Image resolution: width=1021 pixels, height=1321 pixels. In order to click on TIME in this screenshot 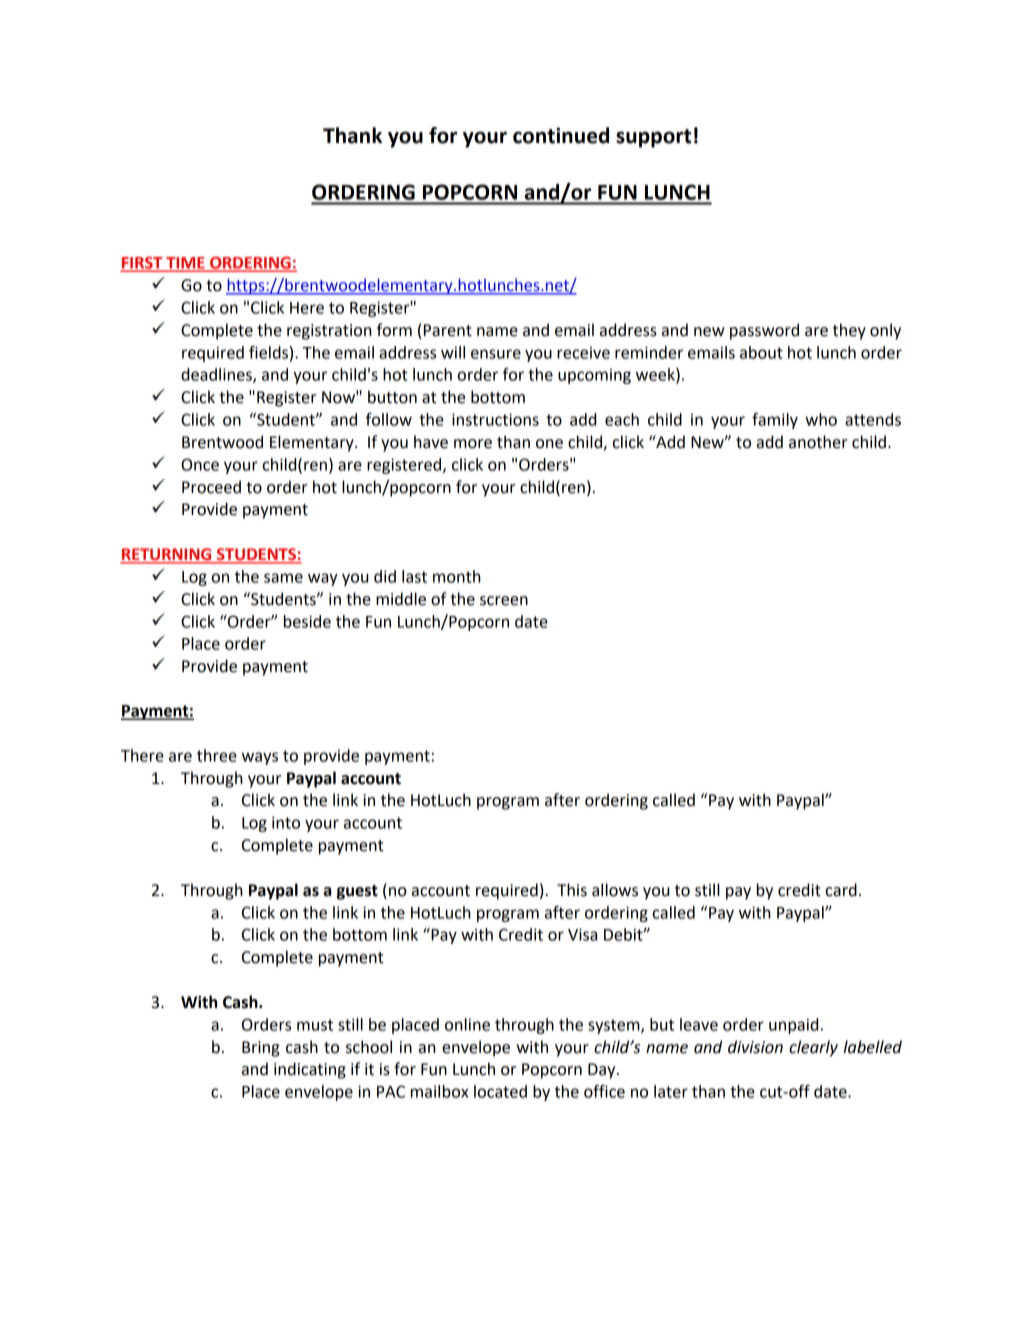, I will do `click(185, 264)`.
